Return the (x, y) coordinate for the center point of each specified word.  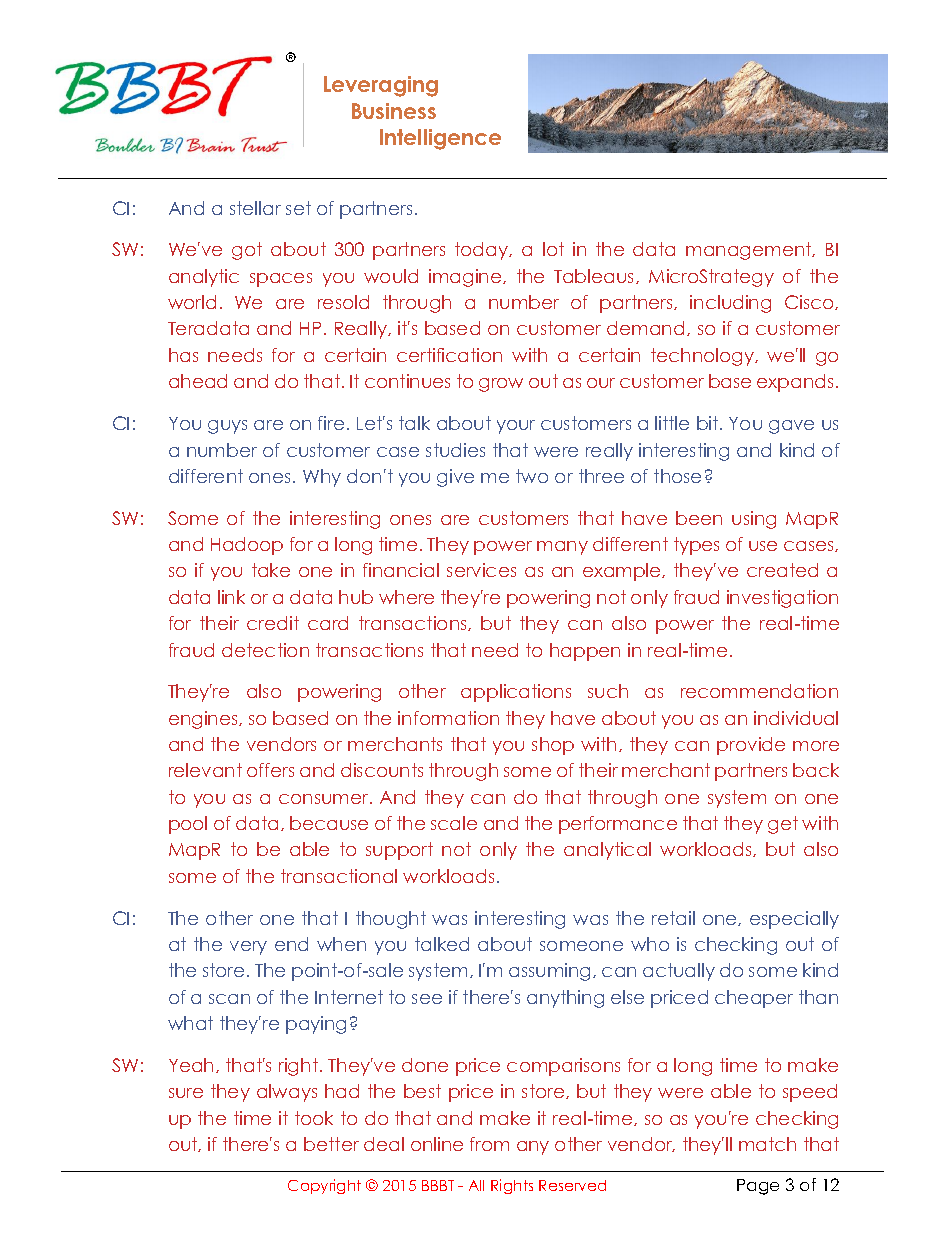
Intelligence (440, 139)
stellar (255, 208)
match (767, 1144)
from (489, 1144)
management (750, 251)
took (314, 1118)
